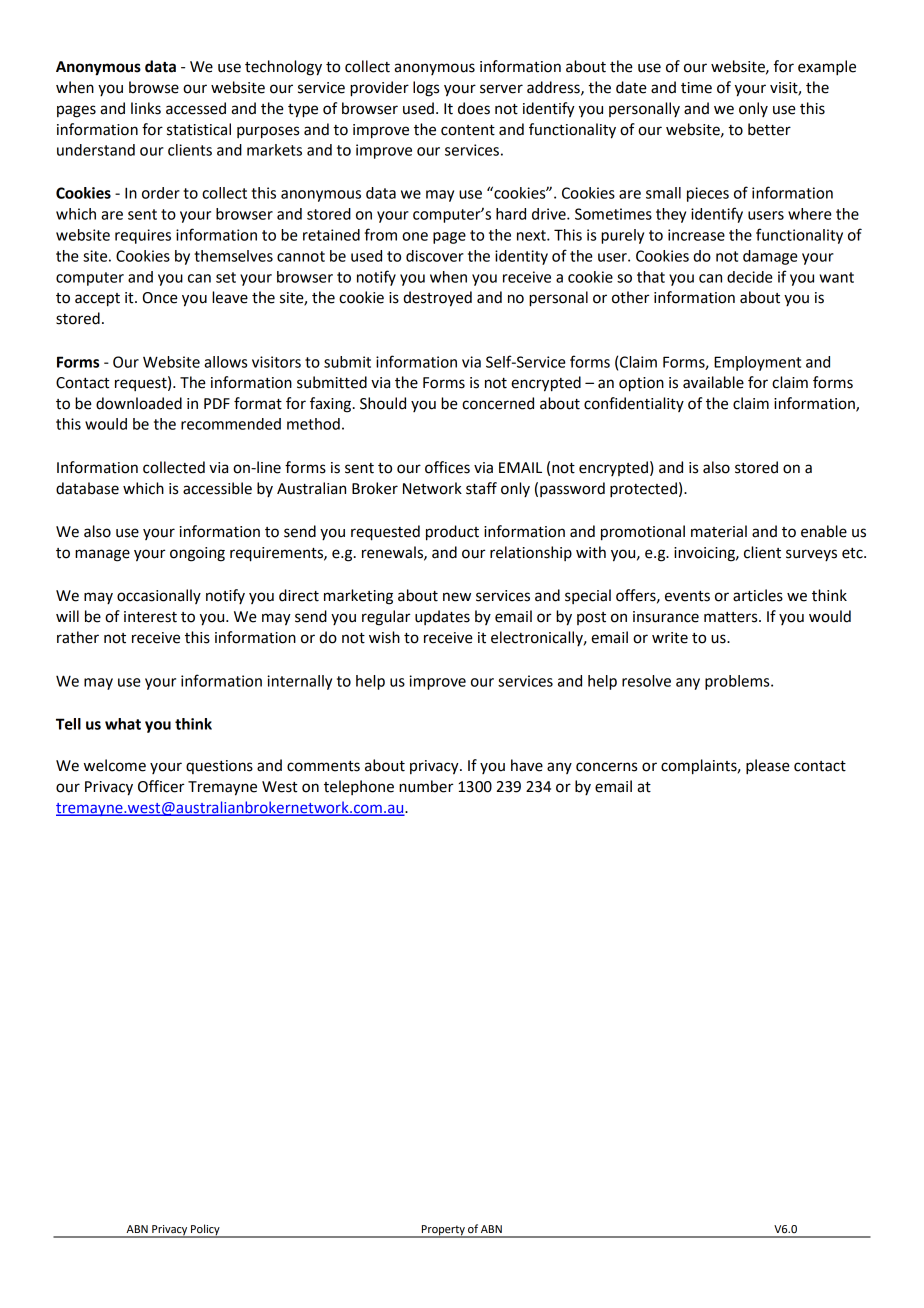  I want to click on please, so click(768, 767).
